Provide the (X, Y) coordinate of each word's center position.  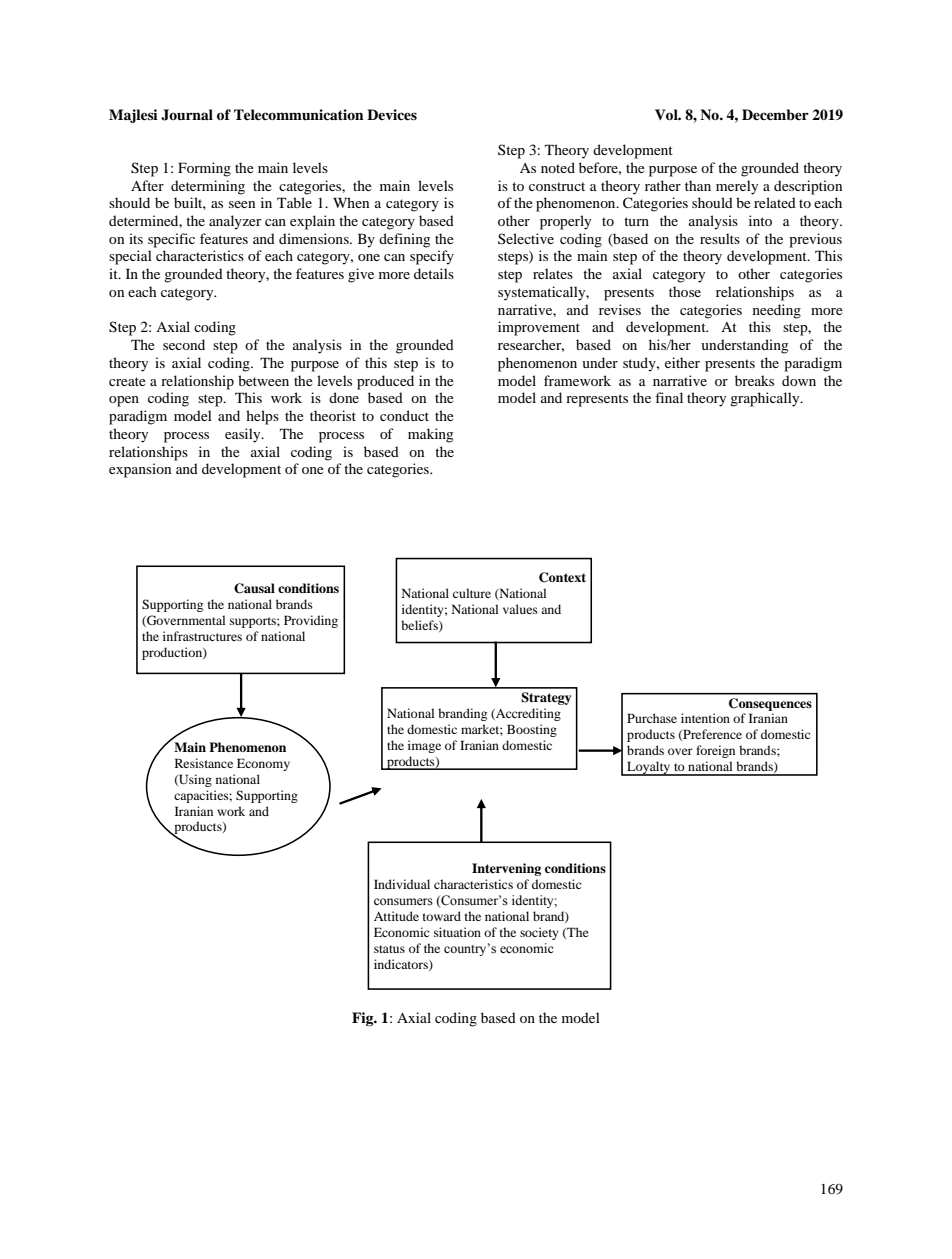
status (389, 949)
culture (472, 593)
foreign (715, 751)
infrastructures (202, 636)
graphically (766, 399)
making (430, 435)
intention (705, 718)
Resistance (204, 763)
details (434, 273)
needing (777, 311)
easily (244, 435)
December (775, 114)
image (424, 746)
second (184, 344)
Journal (187, 115)
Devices (392, 114)
